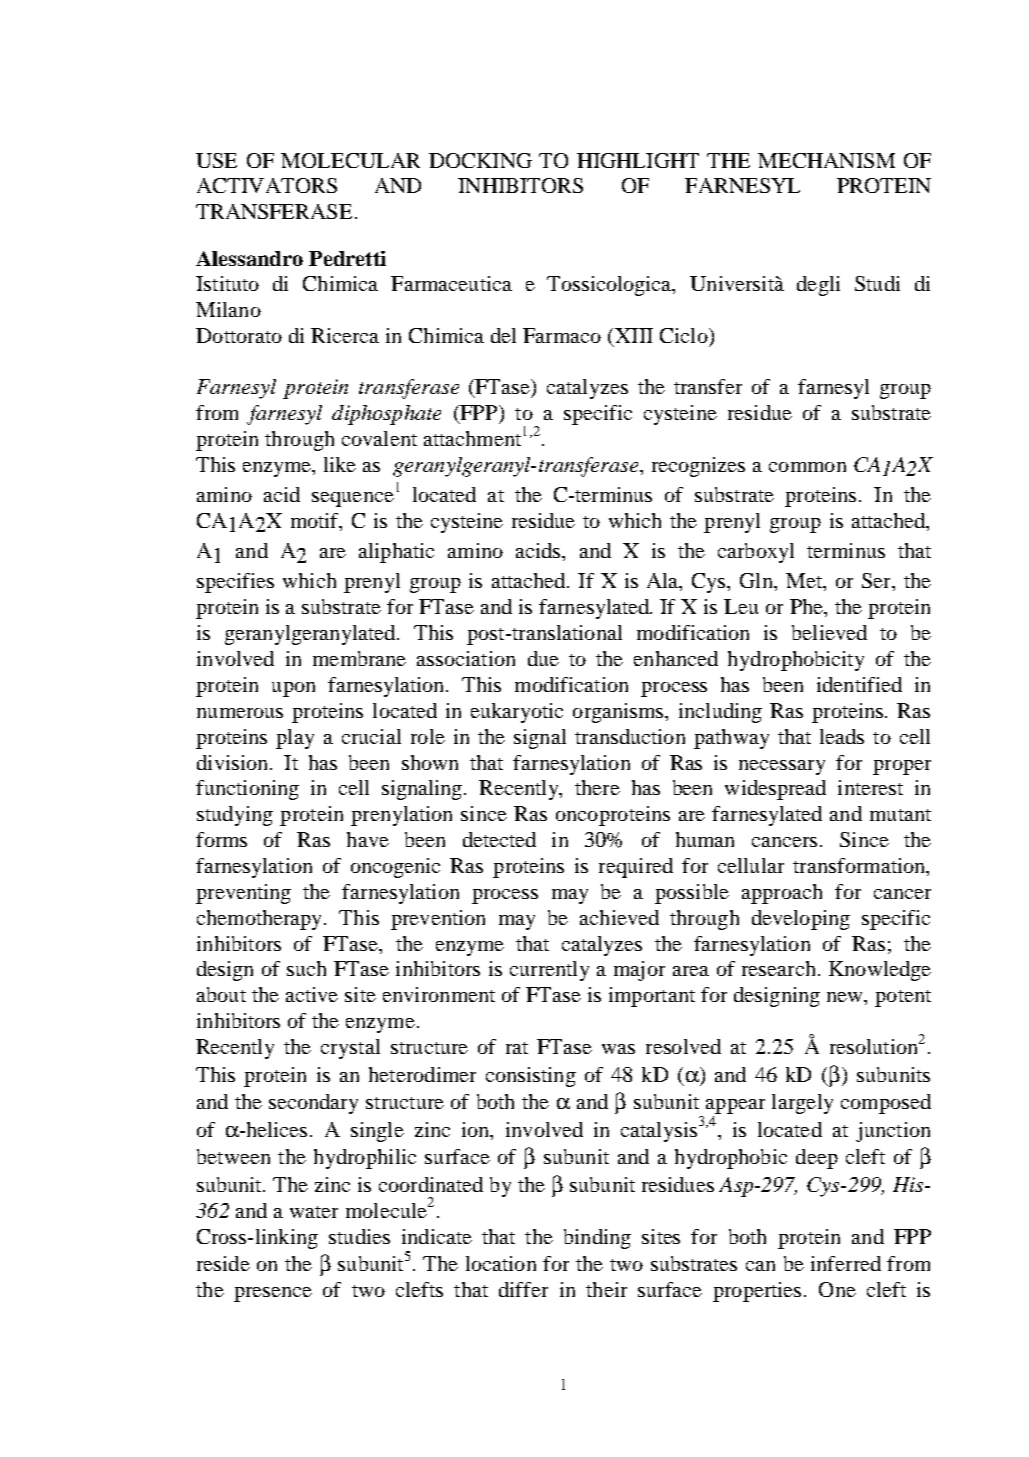 This document has width=1029, height=1457. What do you see at coordinates (778, 968) in the document?
I see `research` at bounding box center [778, 968].
